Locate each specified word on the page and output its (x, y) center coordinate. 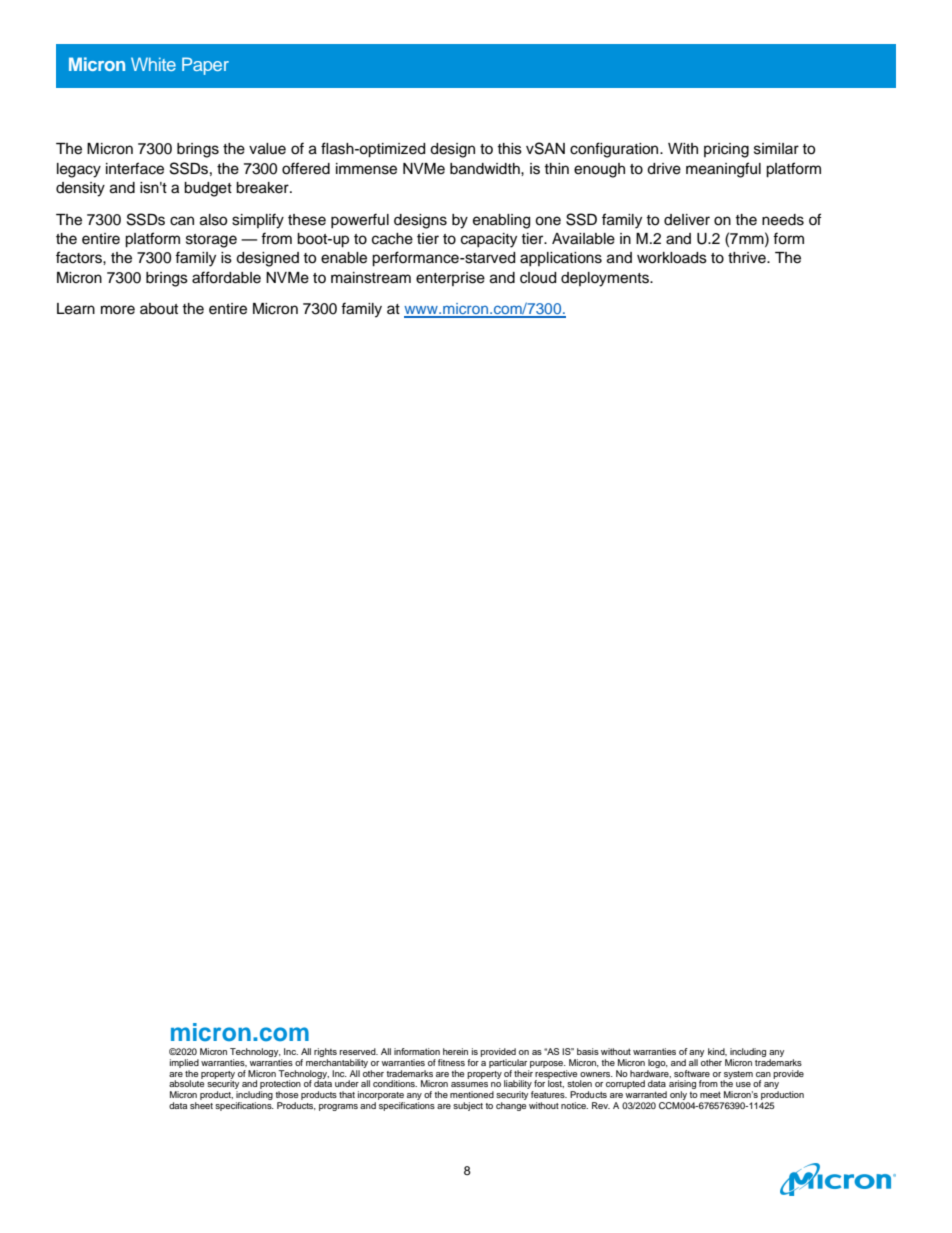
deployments (606, 279)
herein (455, 1051)
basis (588, 1051)
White (153, 64)
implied (184, 1063)
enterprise (450, 279)
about (159, 309)
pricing (726, 150)
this (509, 149)
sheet (201, 1105)
